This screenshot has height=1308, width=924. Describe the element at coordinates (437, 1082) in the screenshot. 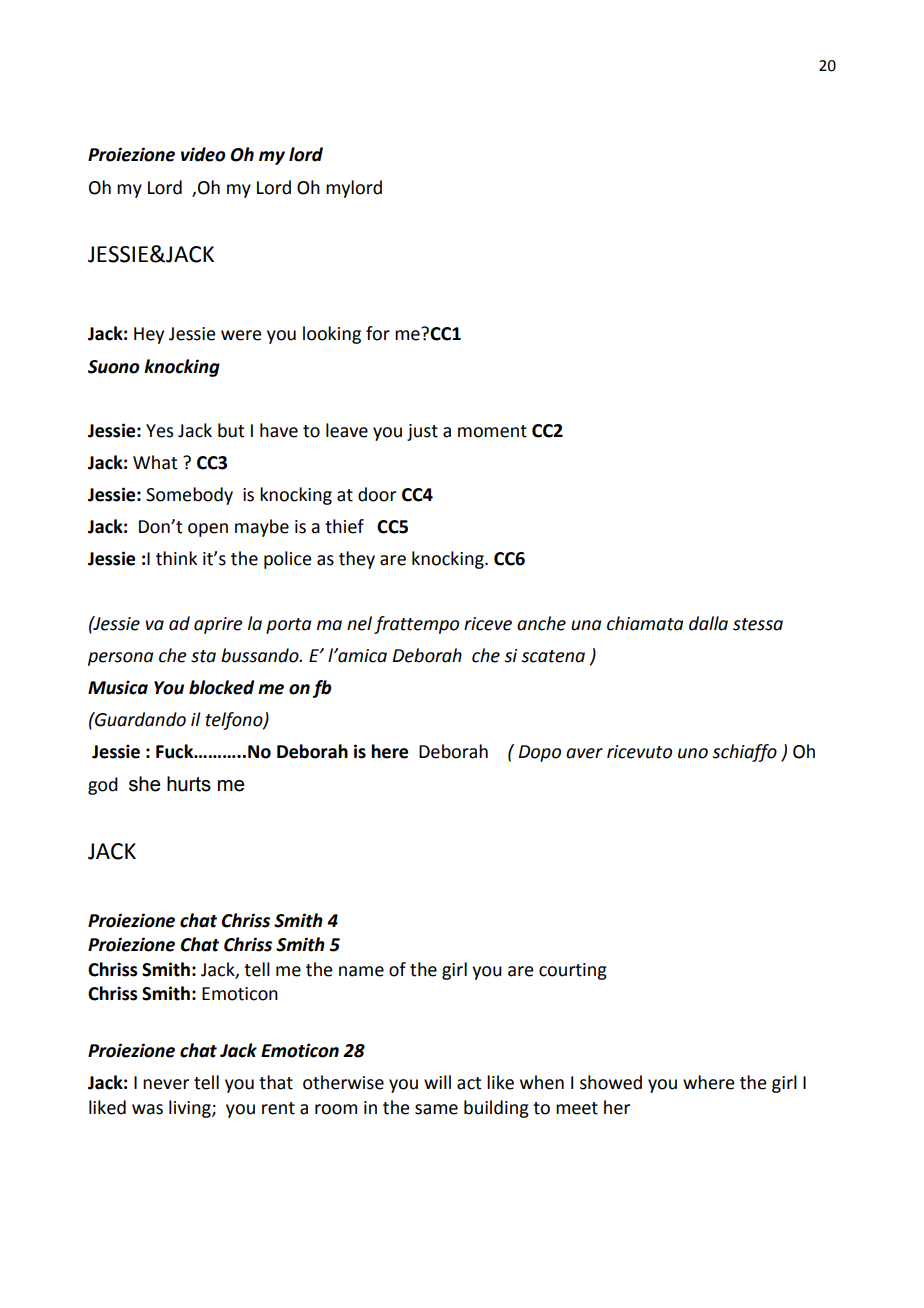

I see `will` at that location.
